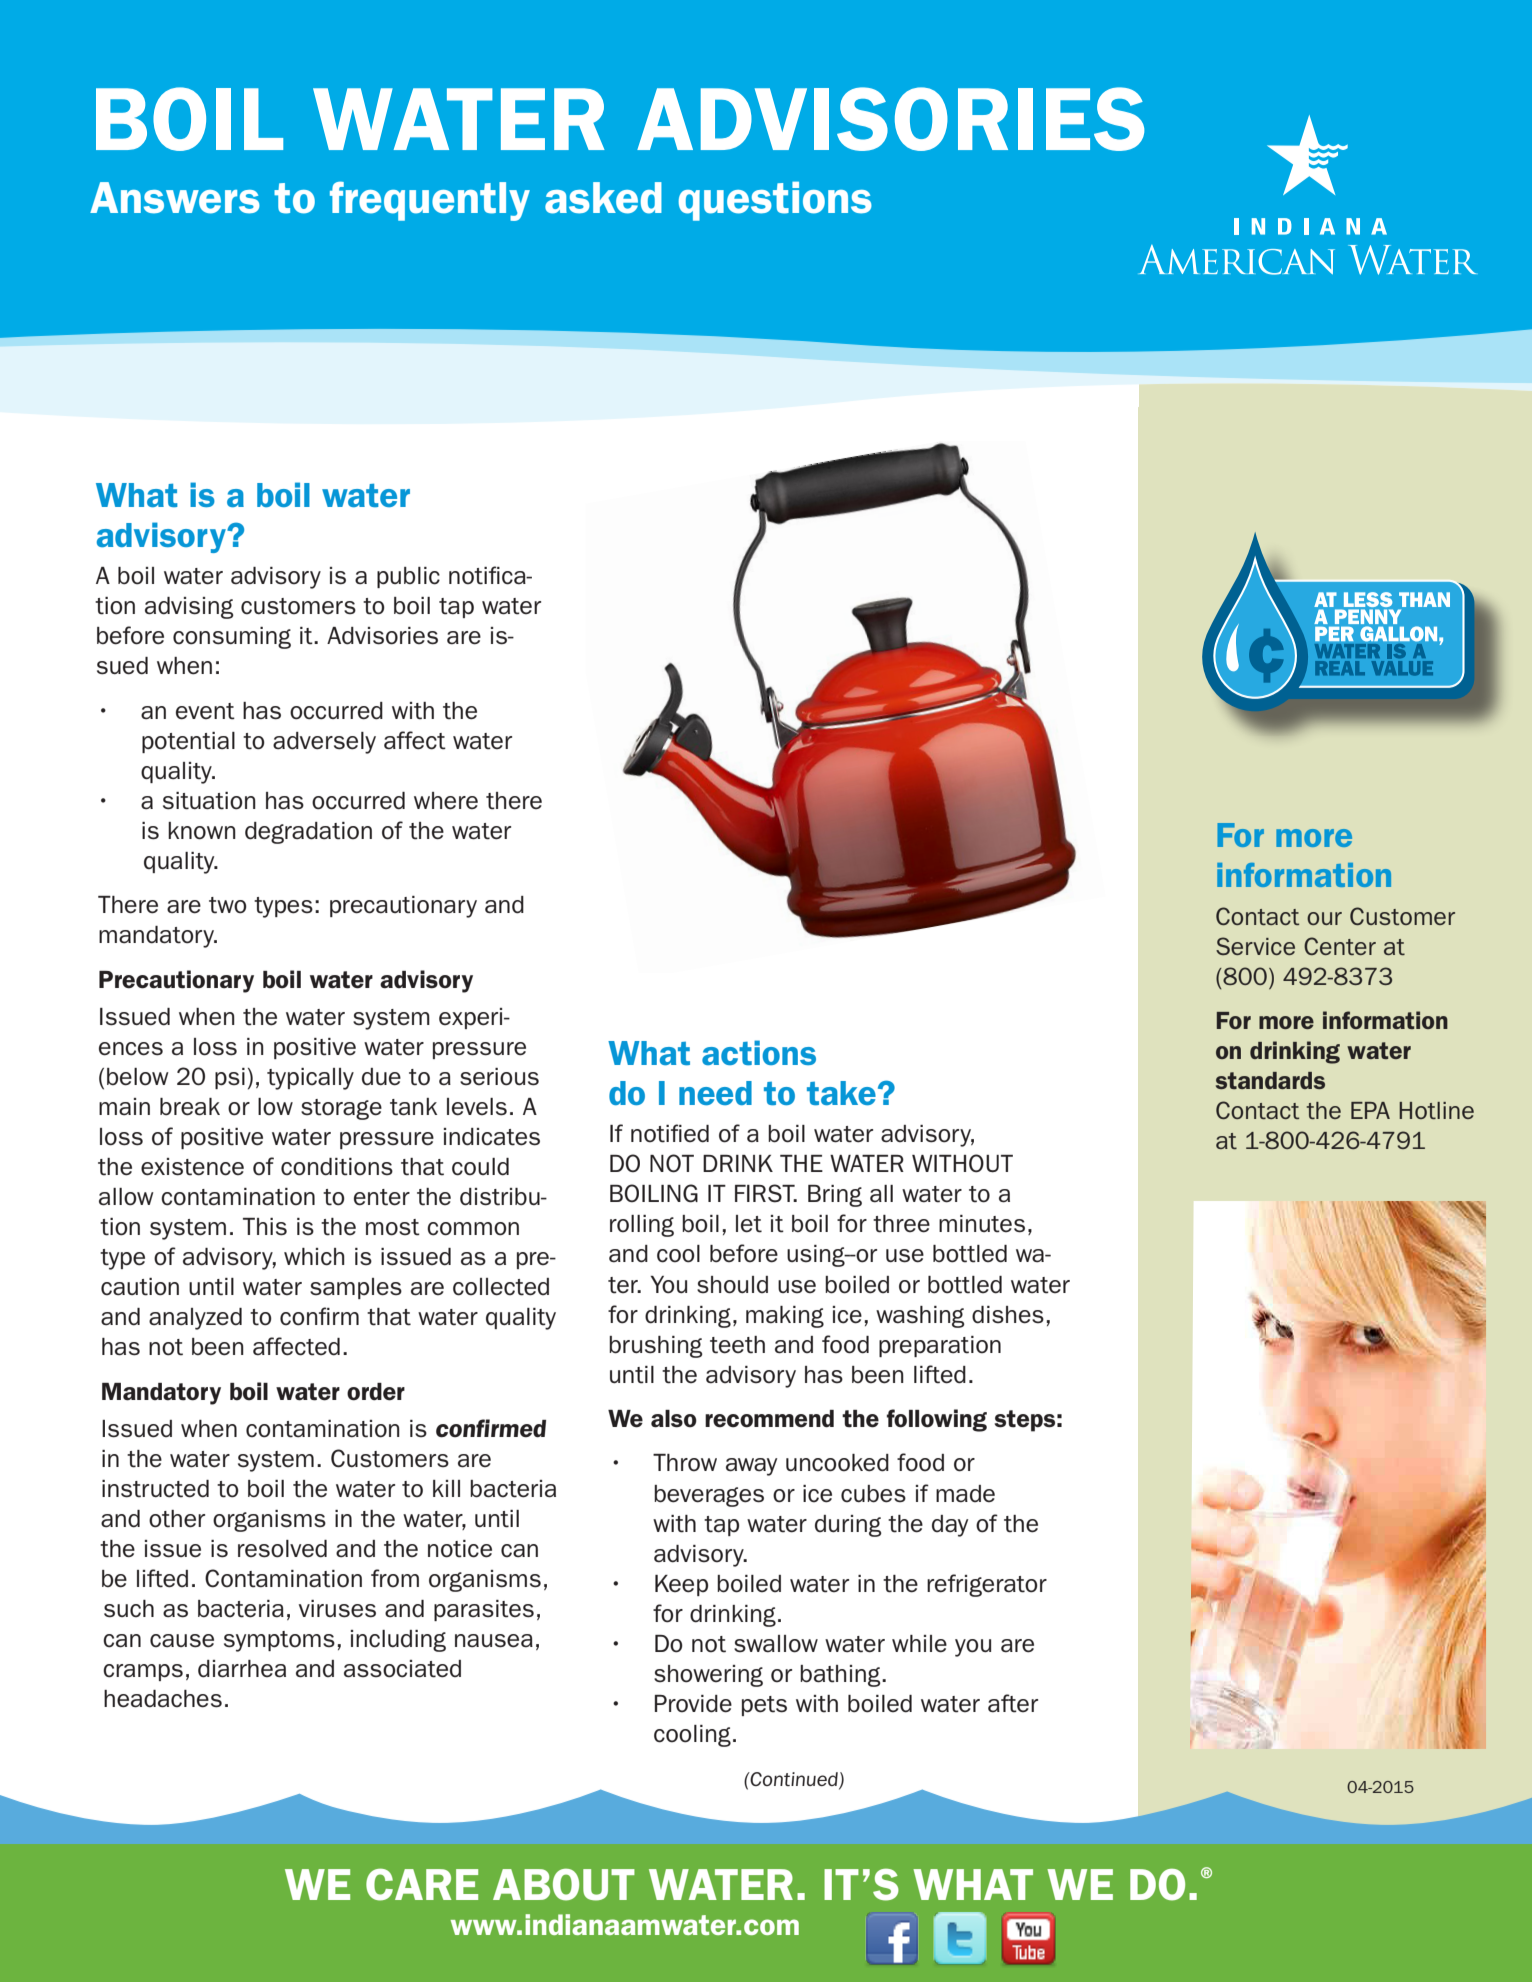 This document has width=1532, height=1982. What do you see at coordinates (356, 1288) in the document?
I see `samples` at bounding box center [356, 1288].
